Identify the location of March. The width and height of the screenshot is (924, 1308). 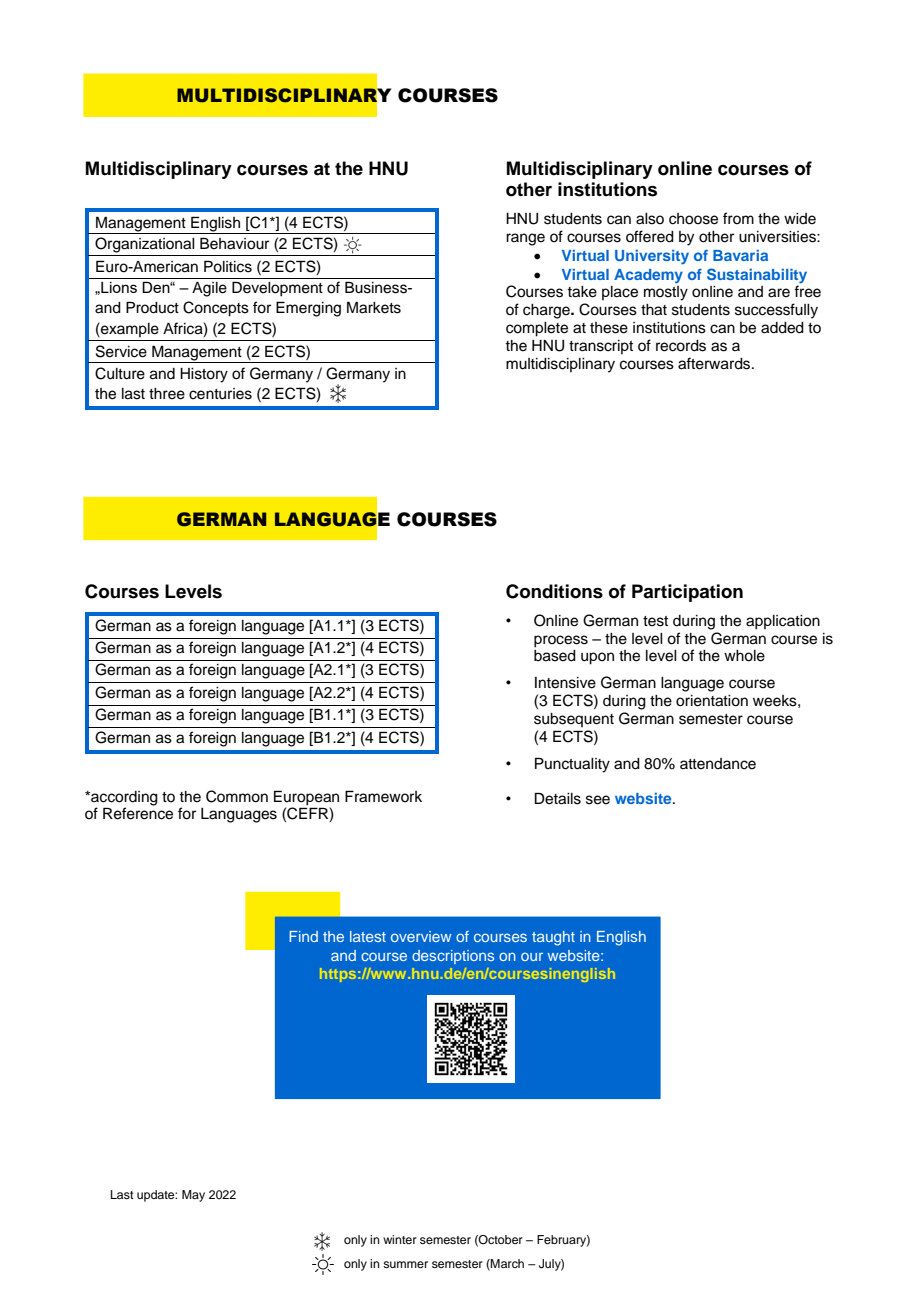
(506, 1264).
